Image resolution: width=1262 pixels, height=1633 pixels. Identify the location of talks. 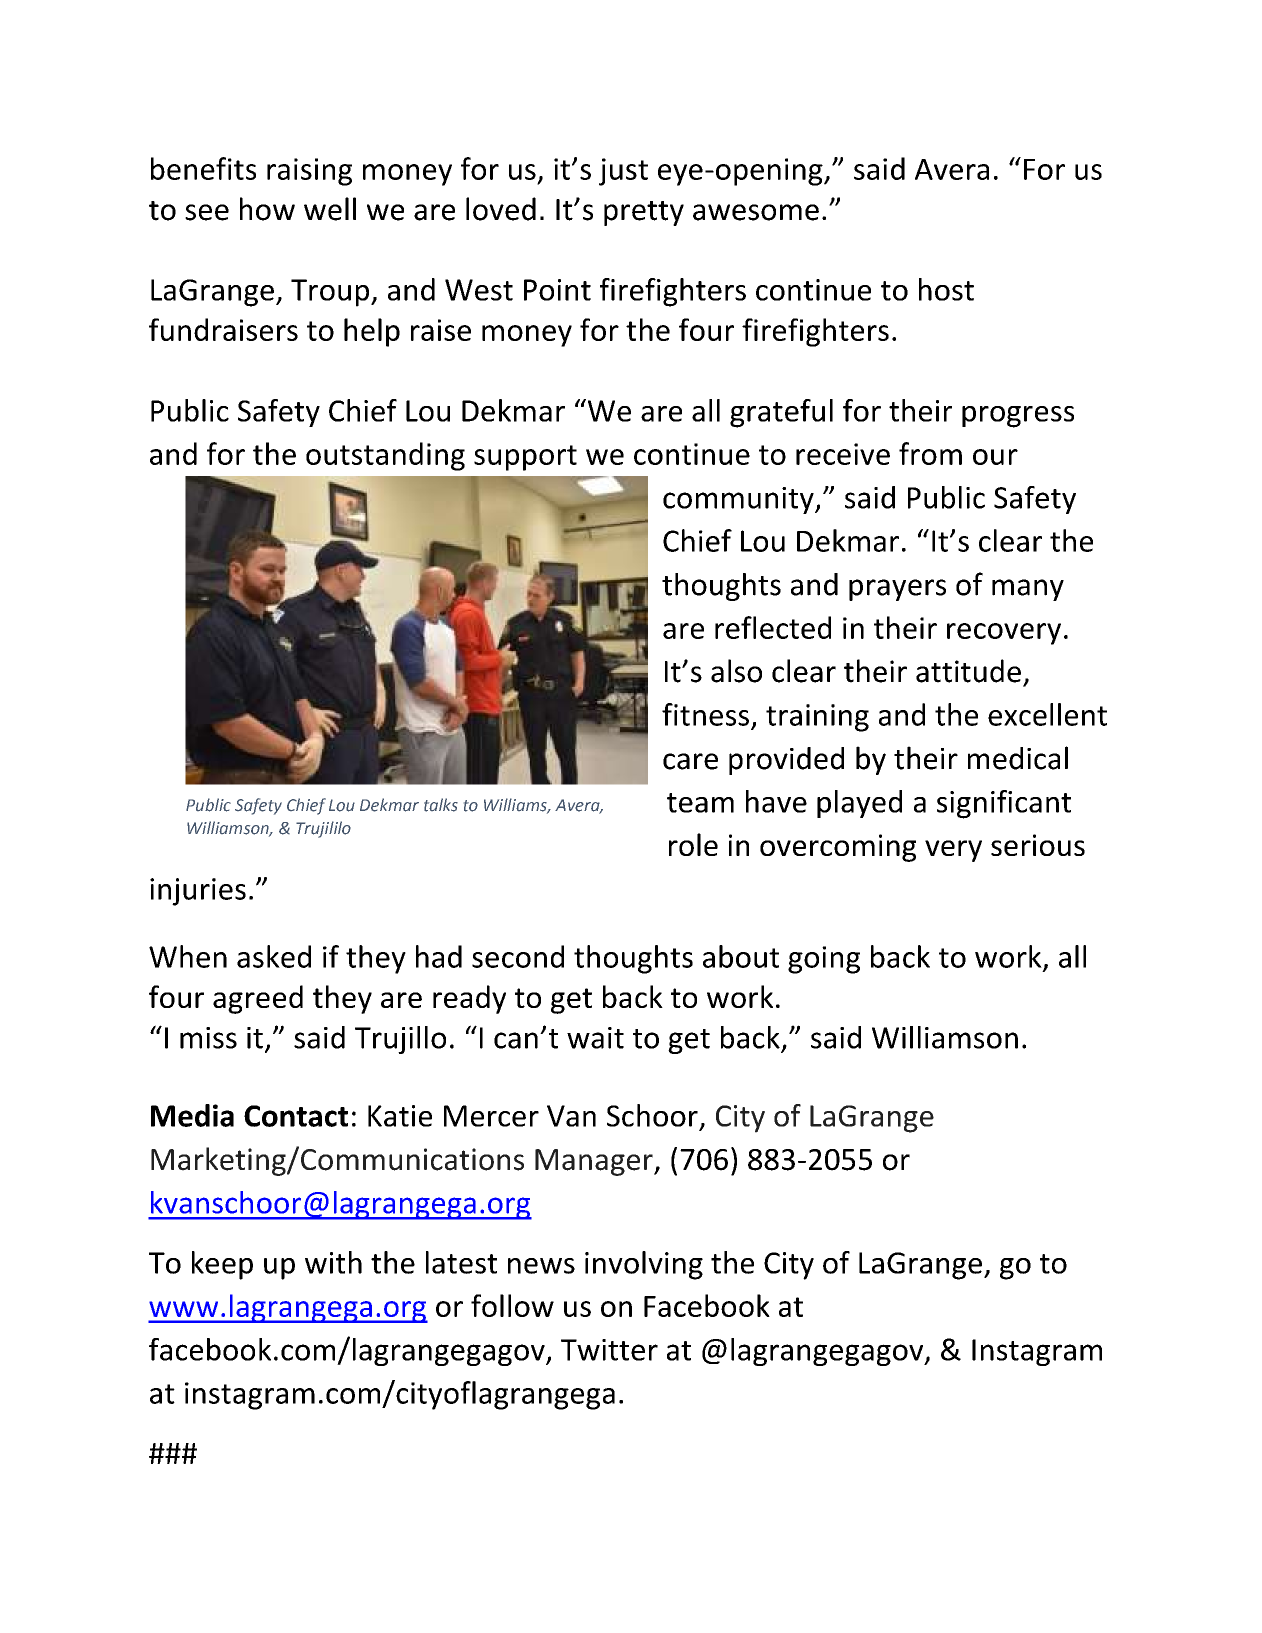
(441, 805).
